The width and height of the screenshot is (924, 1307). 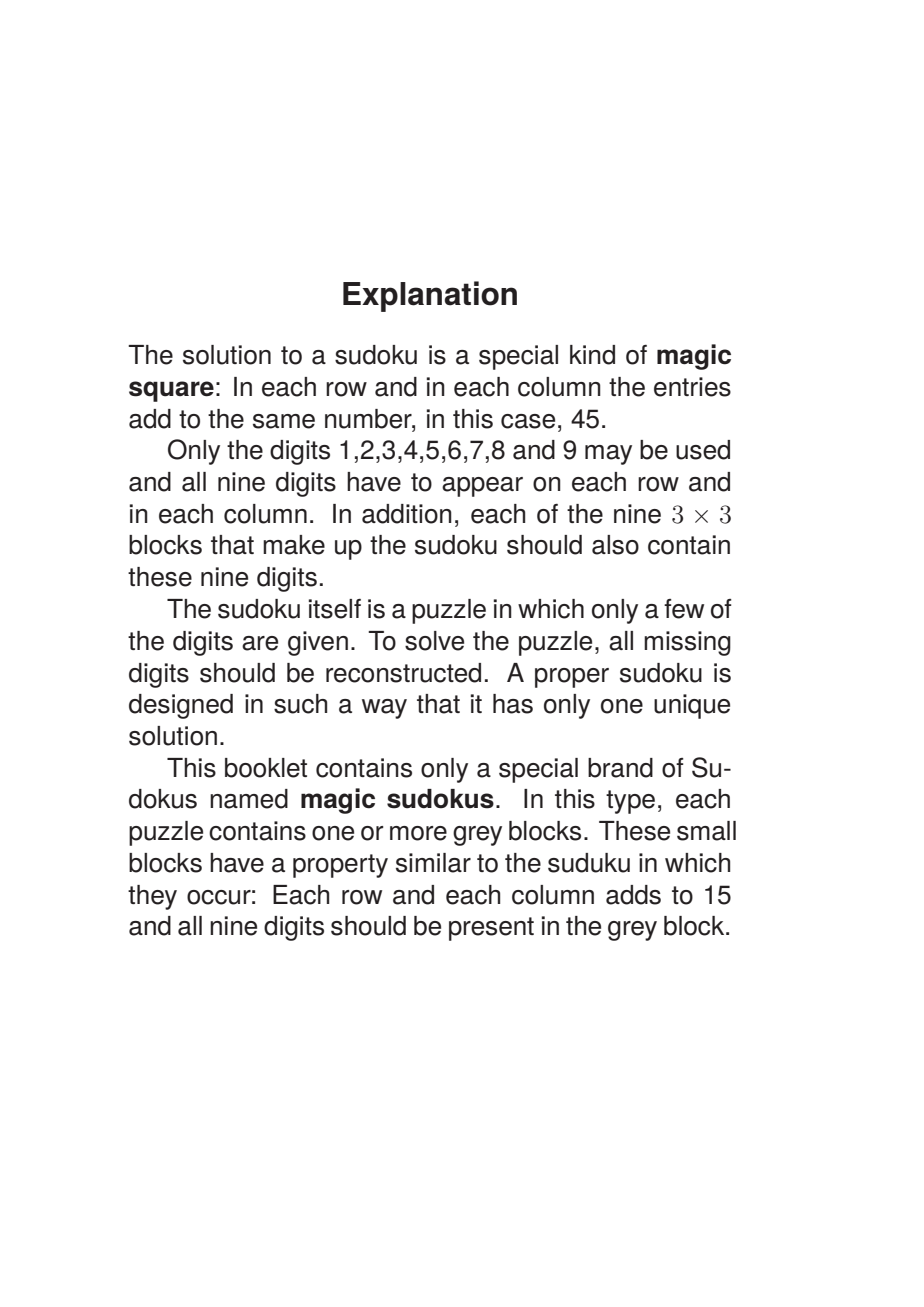 What do you see at coordinates (171, 391) in the screenshot?
I see `square` at bounding box center [171, 391].
